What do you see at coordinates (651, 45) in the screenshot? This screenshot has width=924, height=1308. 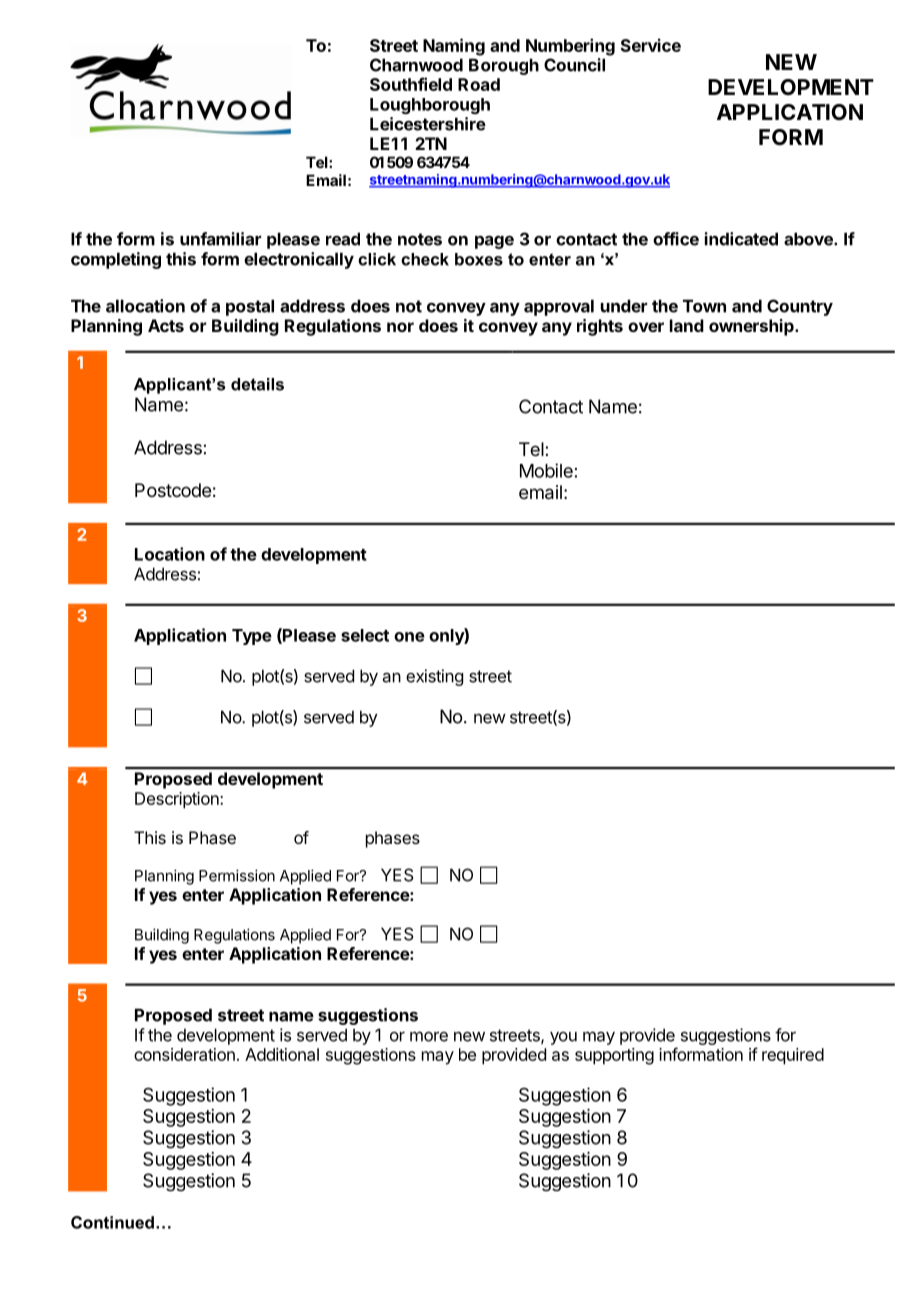 I see `Service` at bounding box center [651, 45].
